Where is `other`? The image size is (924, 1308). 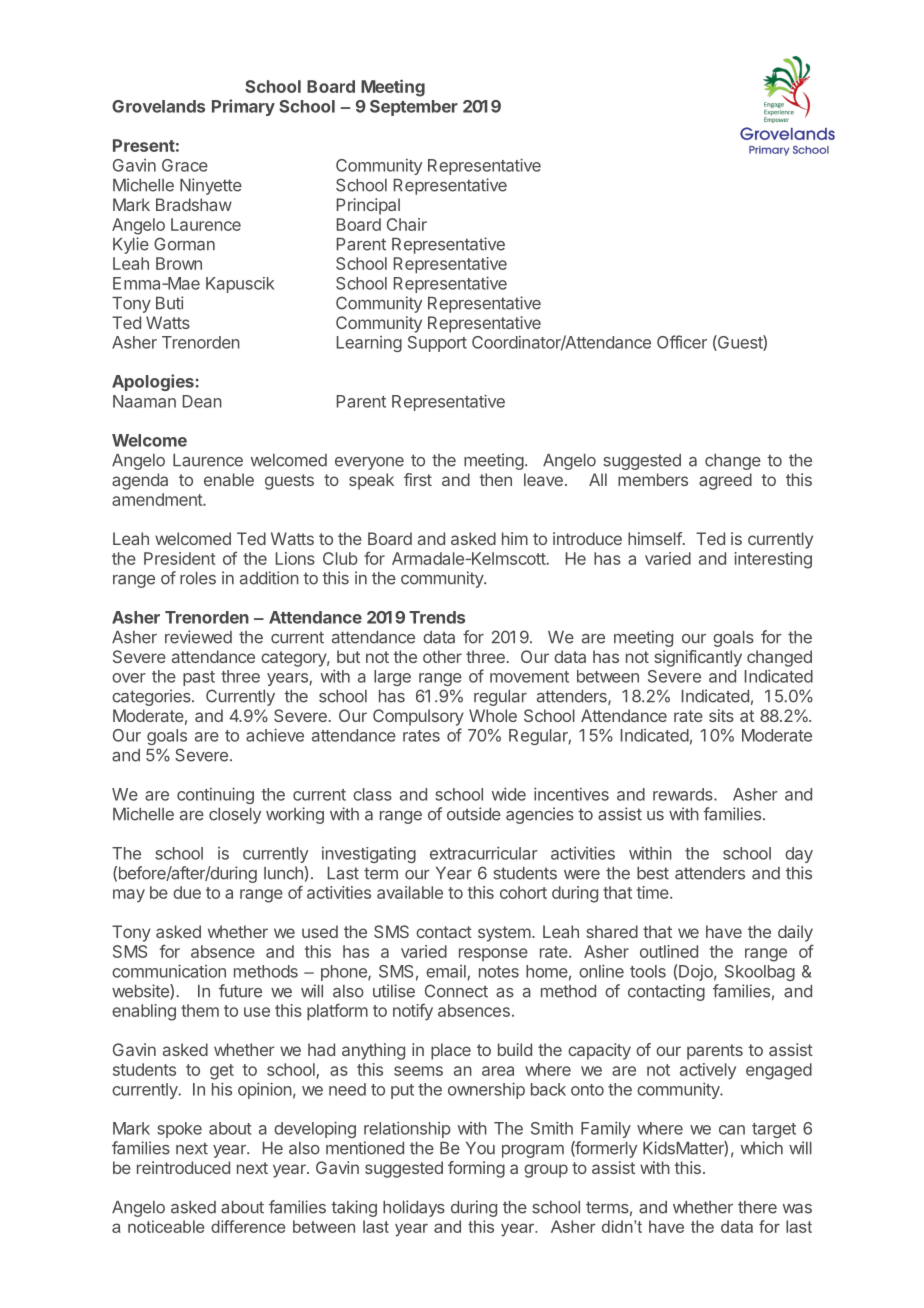
other is located at coordinates (442, 656).
